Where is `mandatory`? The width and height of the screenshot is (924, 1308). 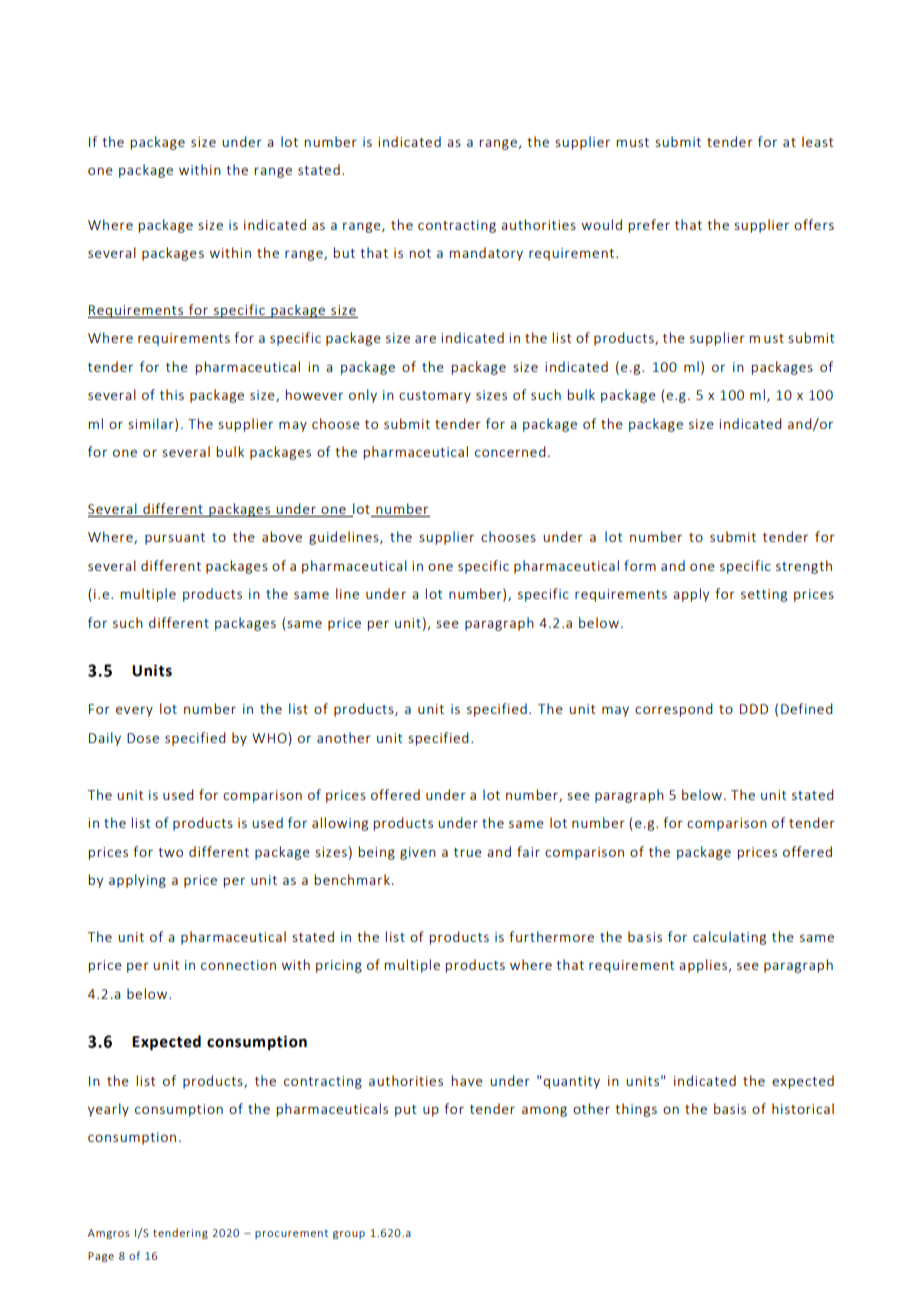 mandatory is located at coordinates (486, 254).
